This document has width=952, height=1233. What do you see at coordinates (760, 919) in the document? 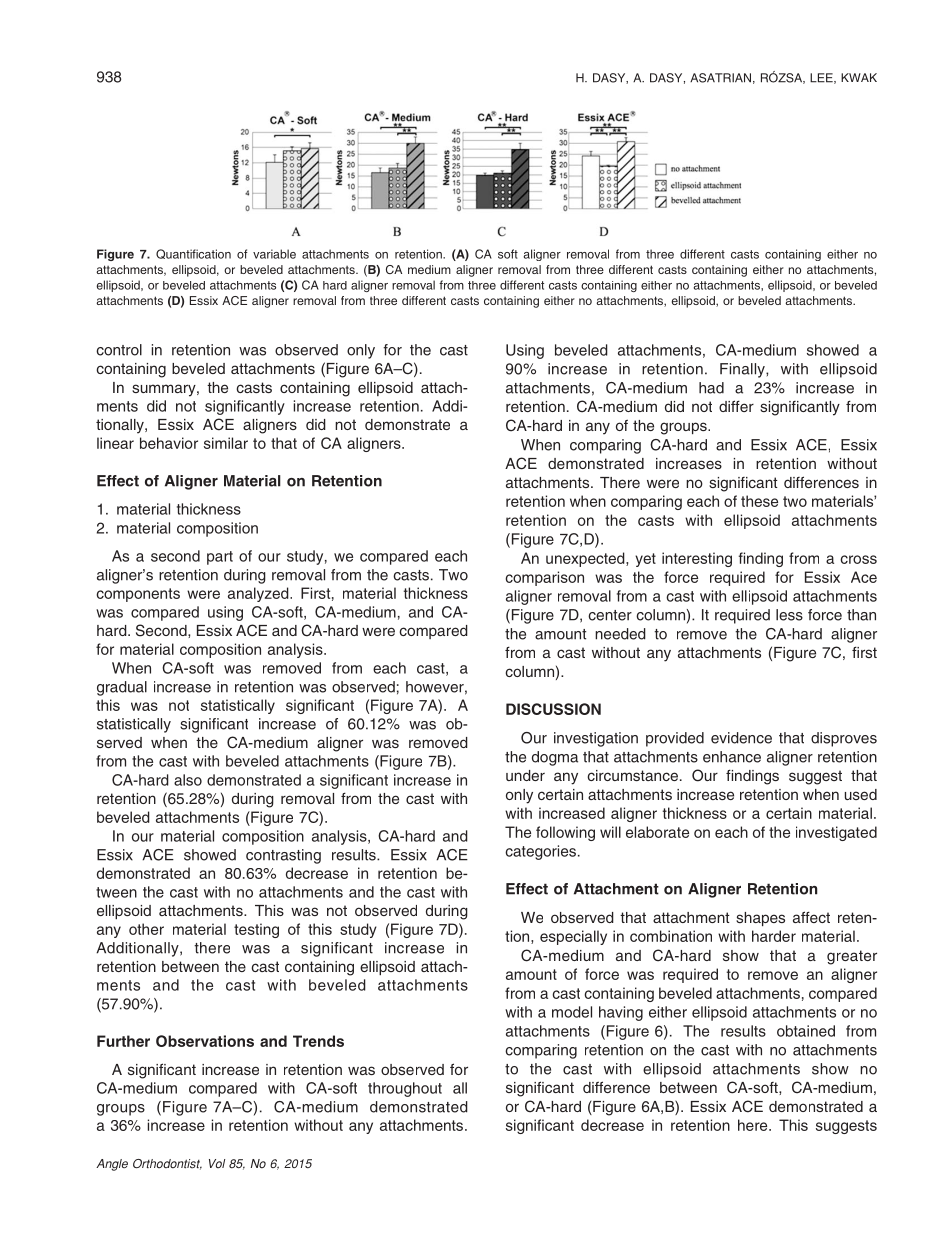
I see `shapes` at bounding box center [760, 919].
